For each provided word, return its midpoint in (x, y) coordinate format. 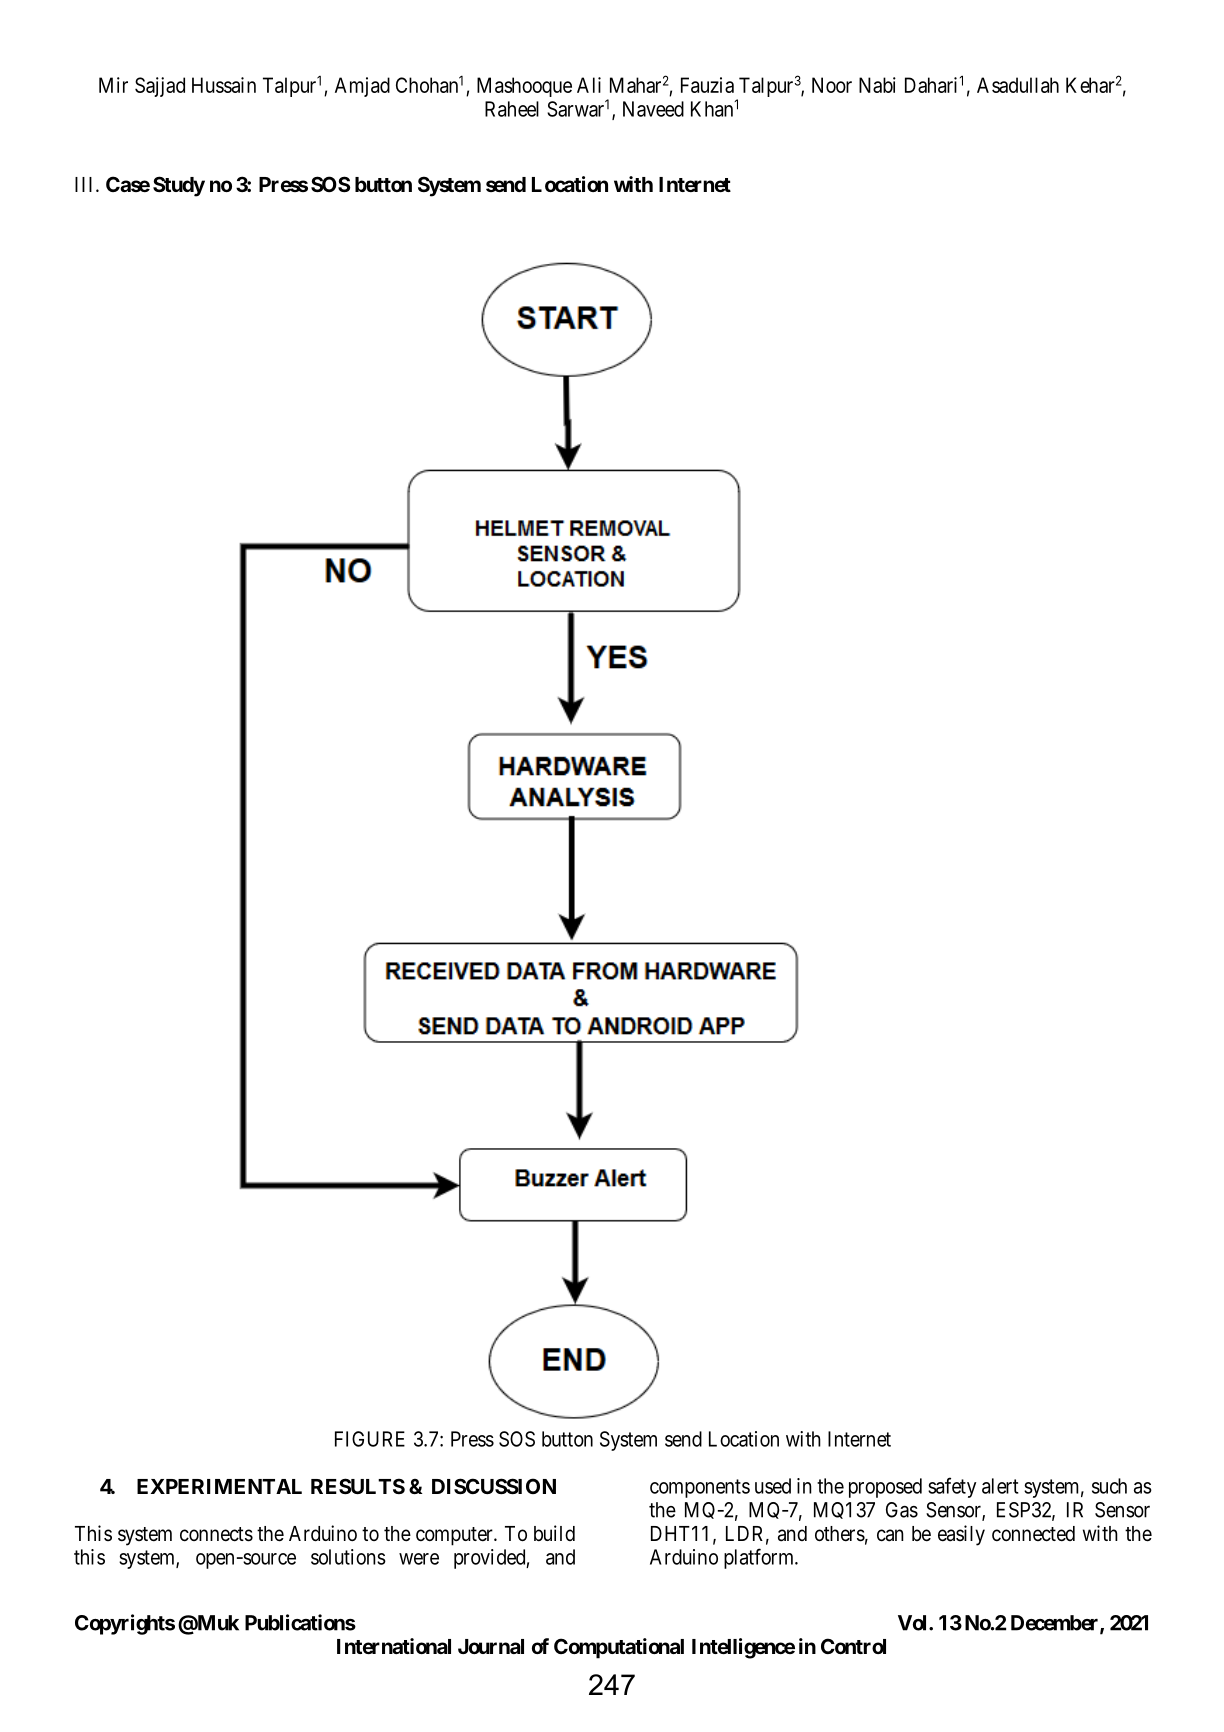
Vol (914, 1623)
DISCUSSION (494, 1486)
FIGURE (370, 1439)
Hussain (224, 85)
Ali (589, 85)
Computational (619, 1648)
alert (1000, 1486)
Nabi (877, 85)
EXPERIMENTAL (219, 1486)
